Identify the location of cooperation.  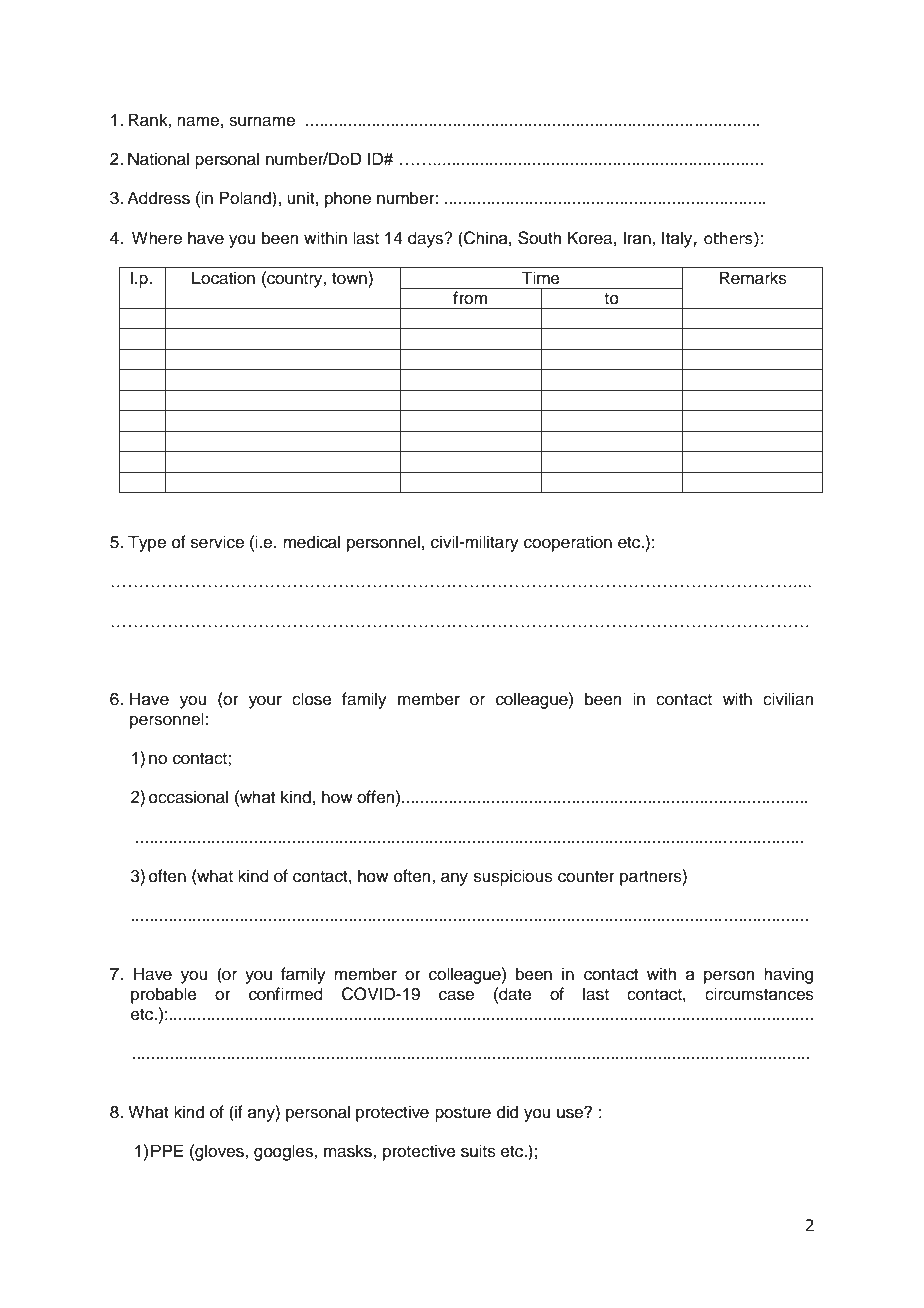
(568, 543).
